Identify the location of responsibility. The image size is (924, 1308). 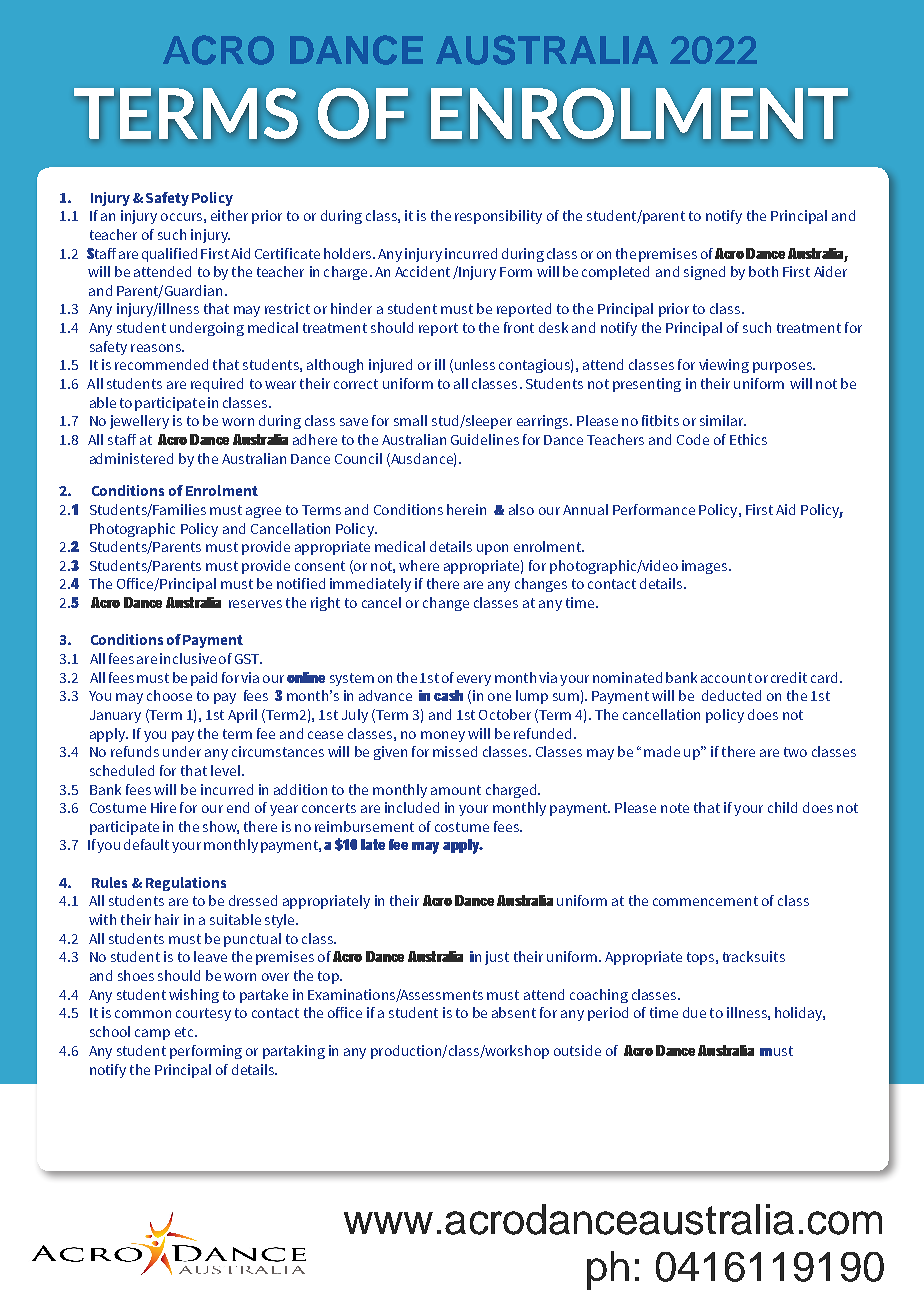
(498, 217).
